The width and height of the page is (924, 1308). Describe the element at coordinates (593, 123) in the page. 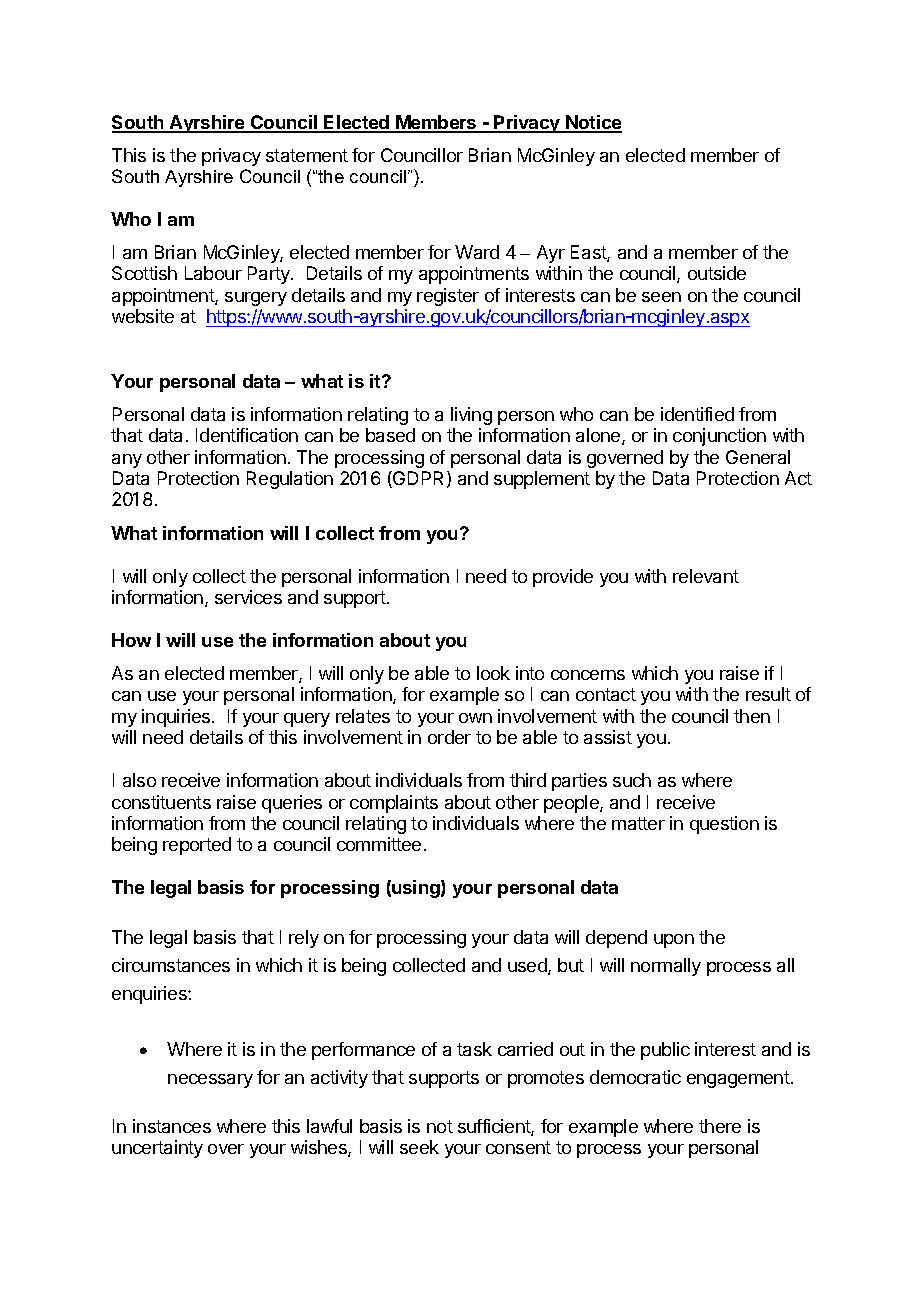

I see `Notice` at that location.
